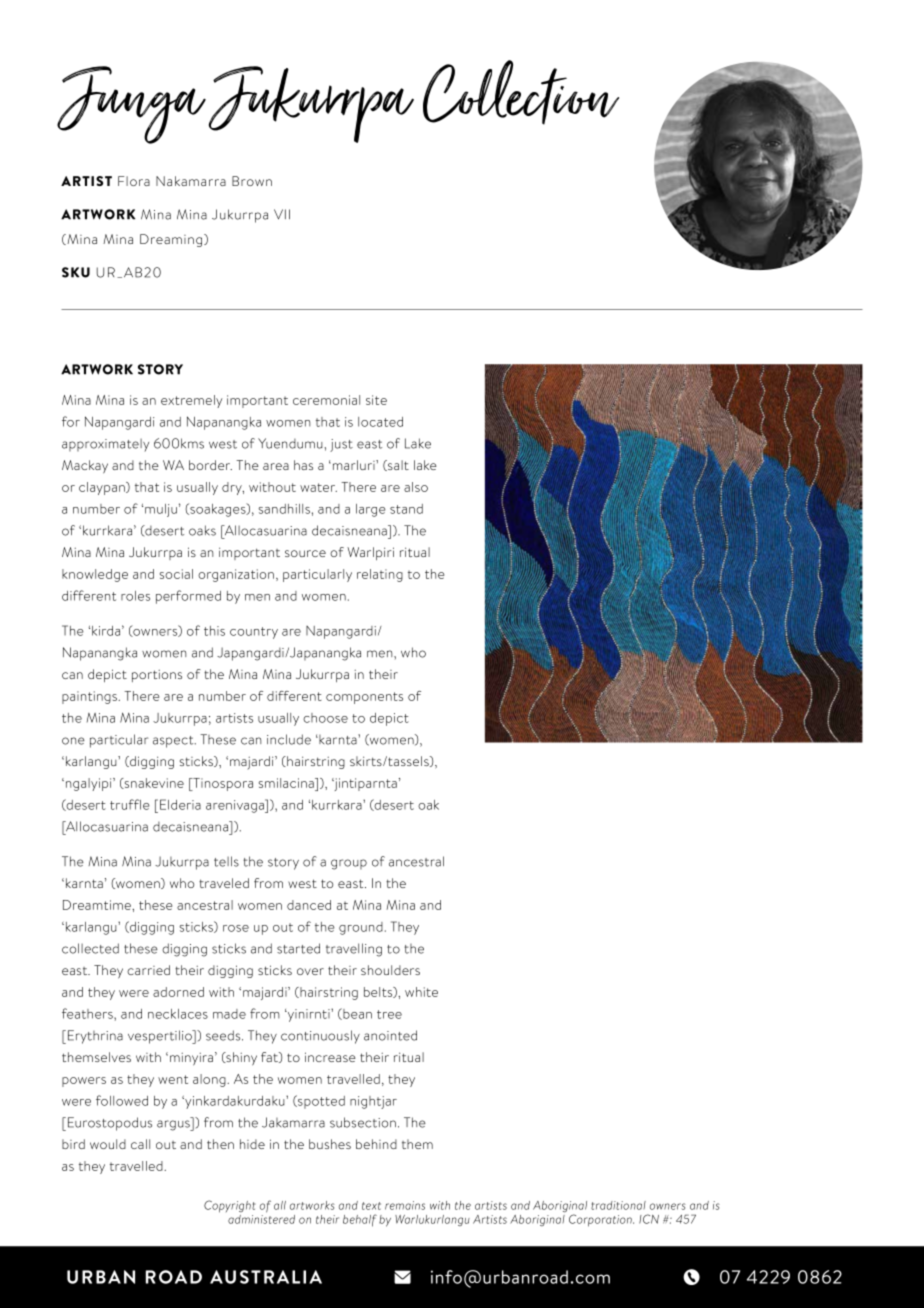 The height and width of the screenshot is (1308, 924). I want to click on Copyright, so click(230, 1206).
